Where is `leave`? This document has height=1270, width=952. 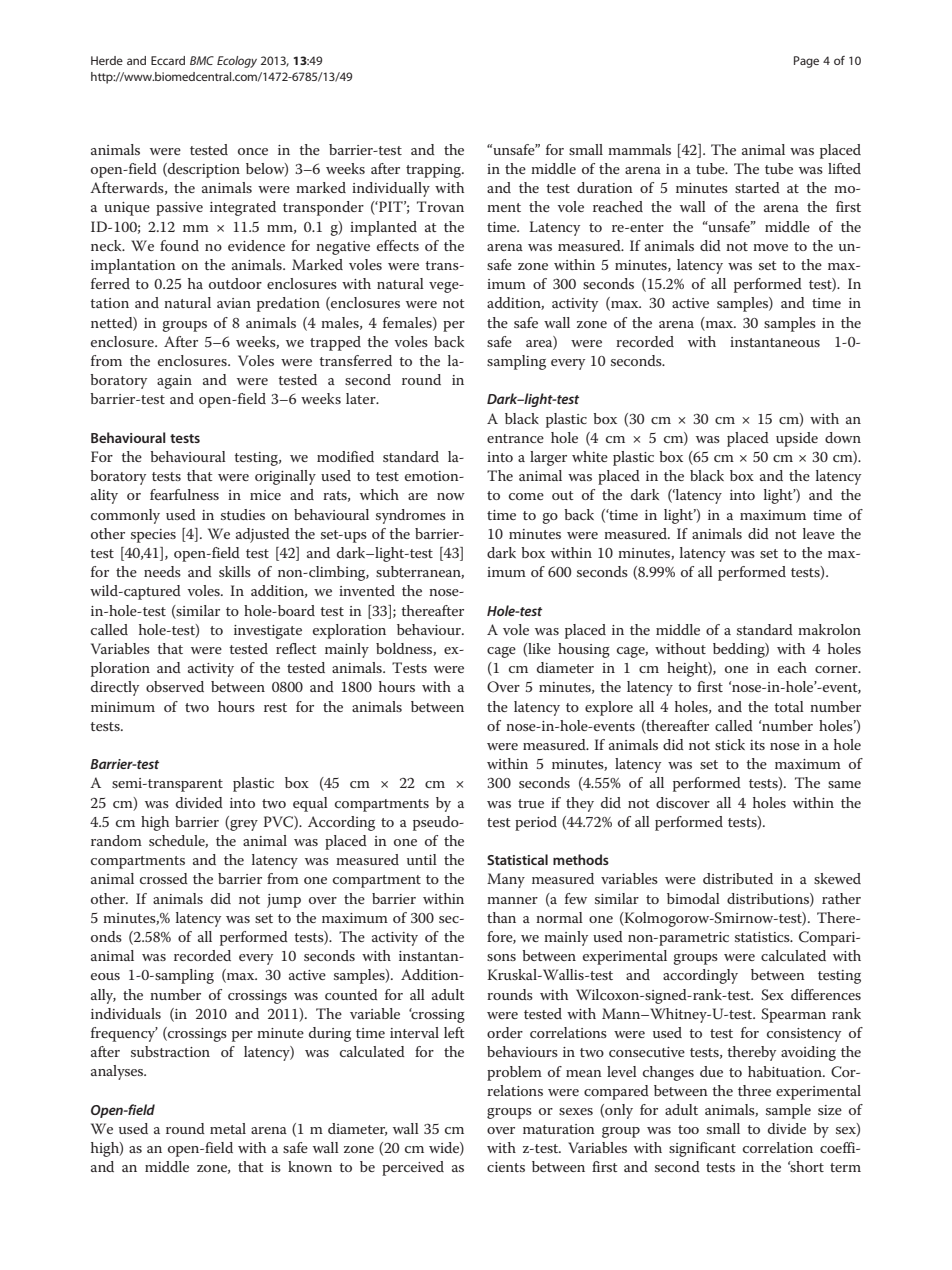 leave is located at coordinates (819, 533).
